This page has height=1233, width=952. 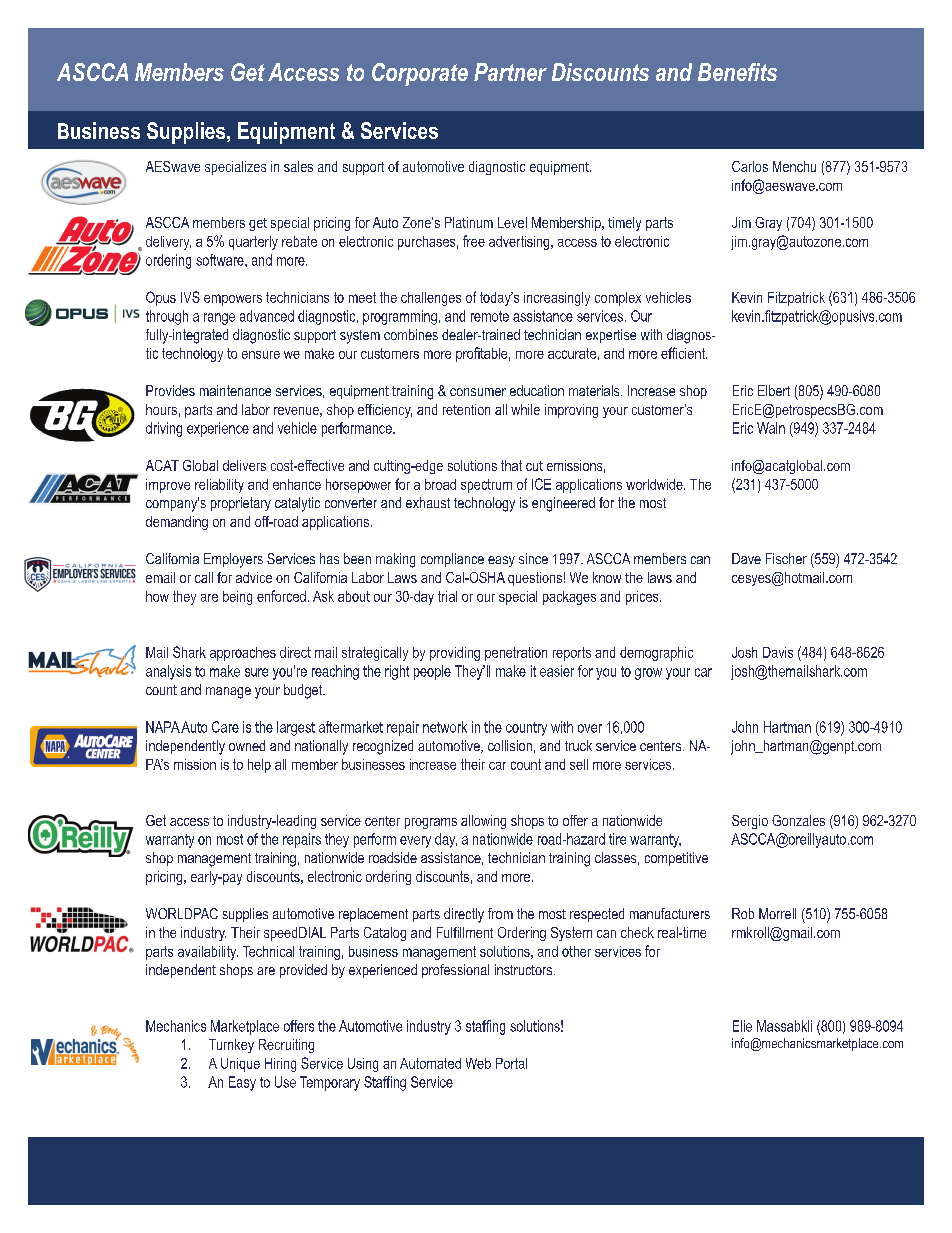 I want to click on Care, so click(x=225, y=727).
